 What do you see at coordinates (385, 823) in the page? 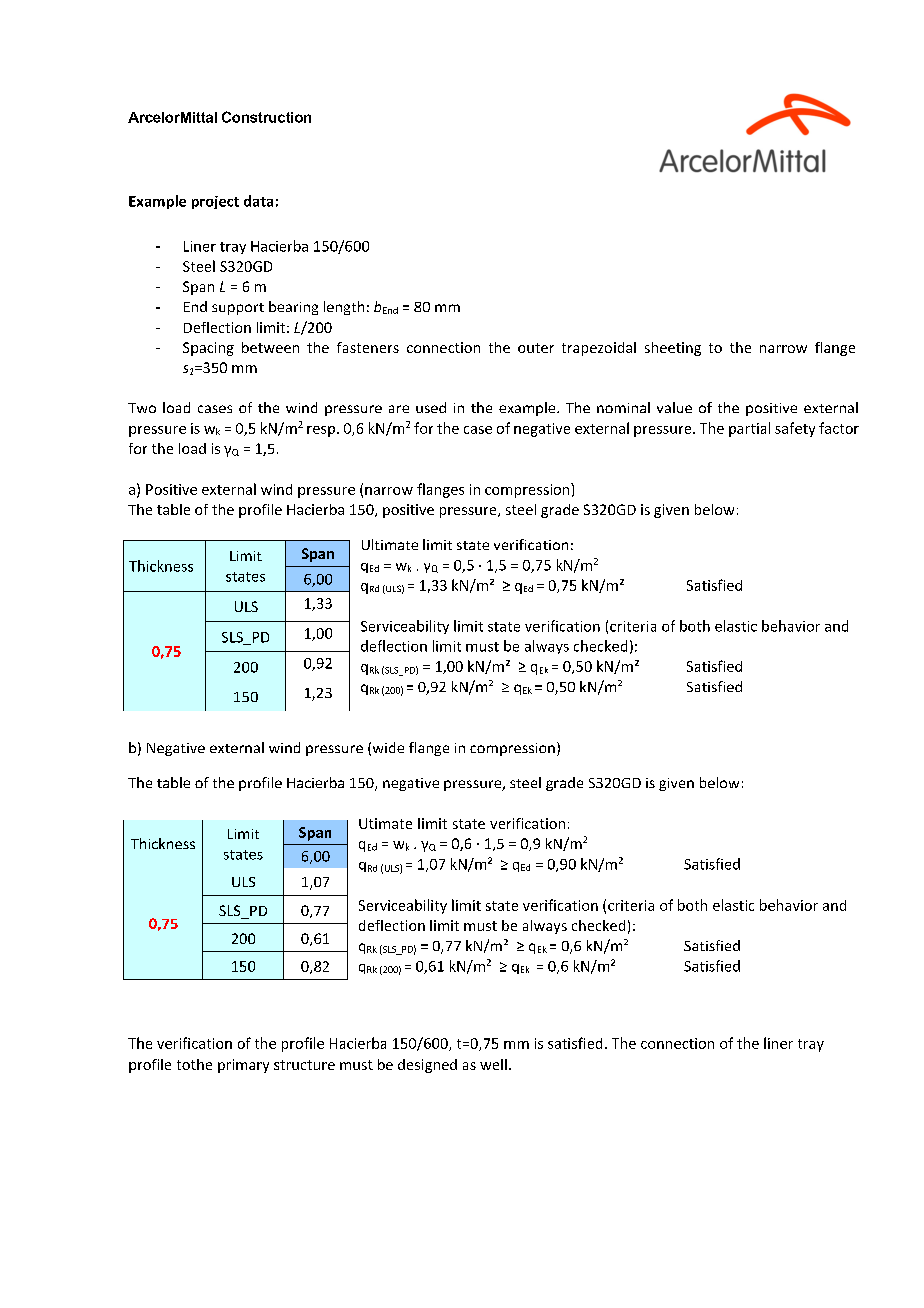
I see `Utimate` at bounding box center [385, 823].
